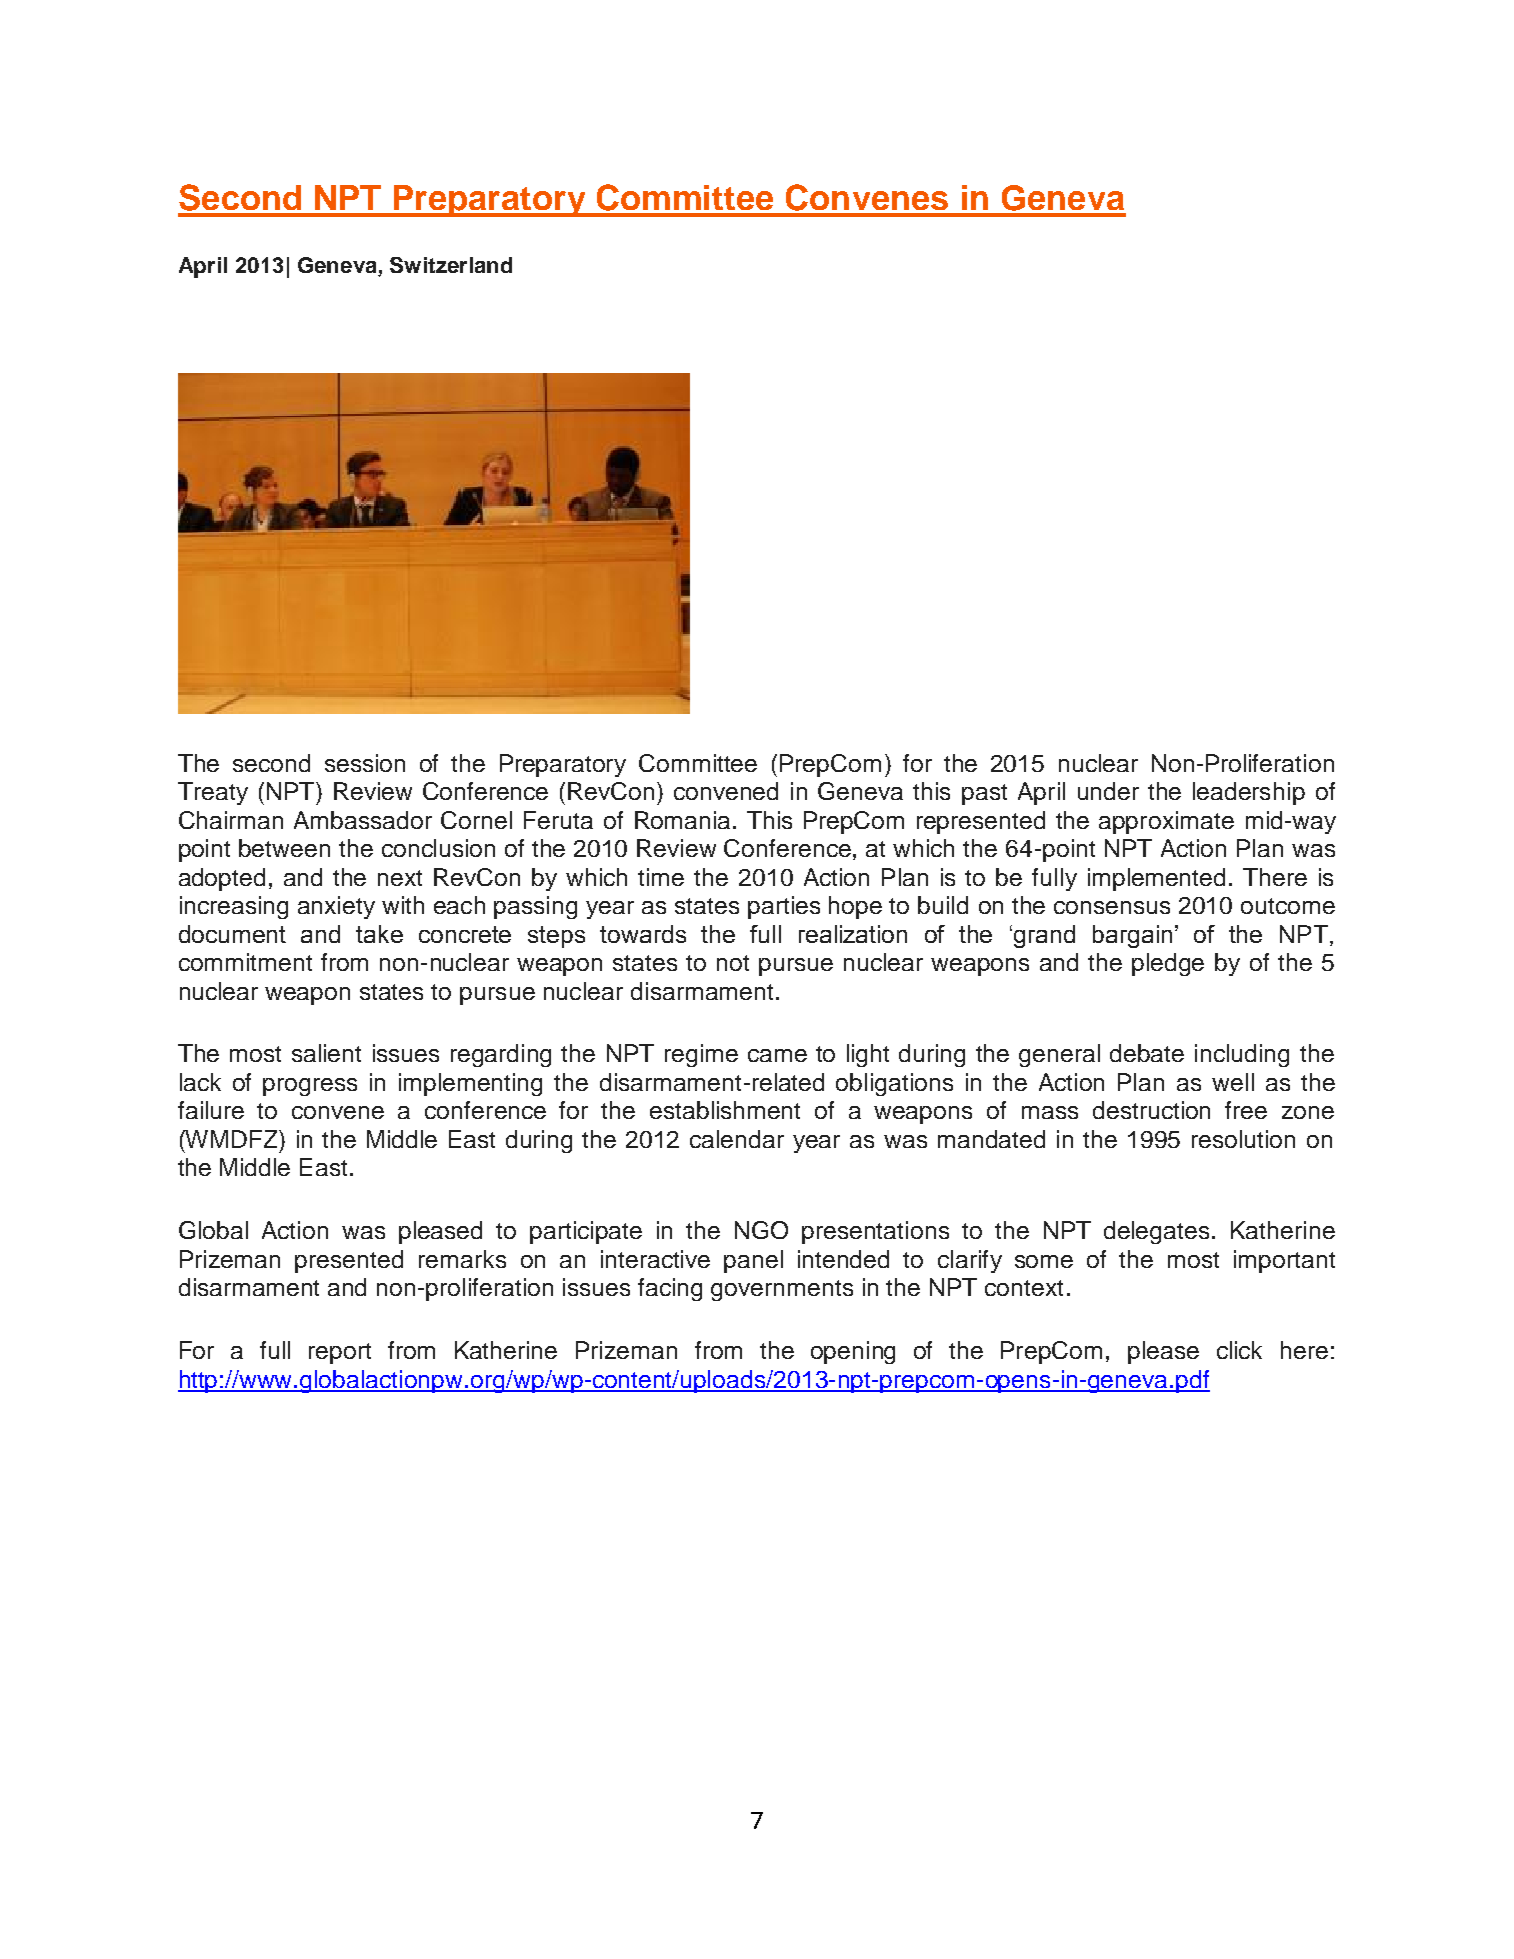 The image size is (1514, 1959). What do you see at coordinates (340, 1353) in the screenshot?
I see `report` at bounding box center [340, 1353].
